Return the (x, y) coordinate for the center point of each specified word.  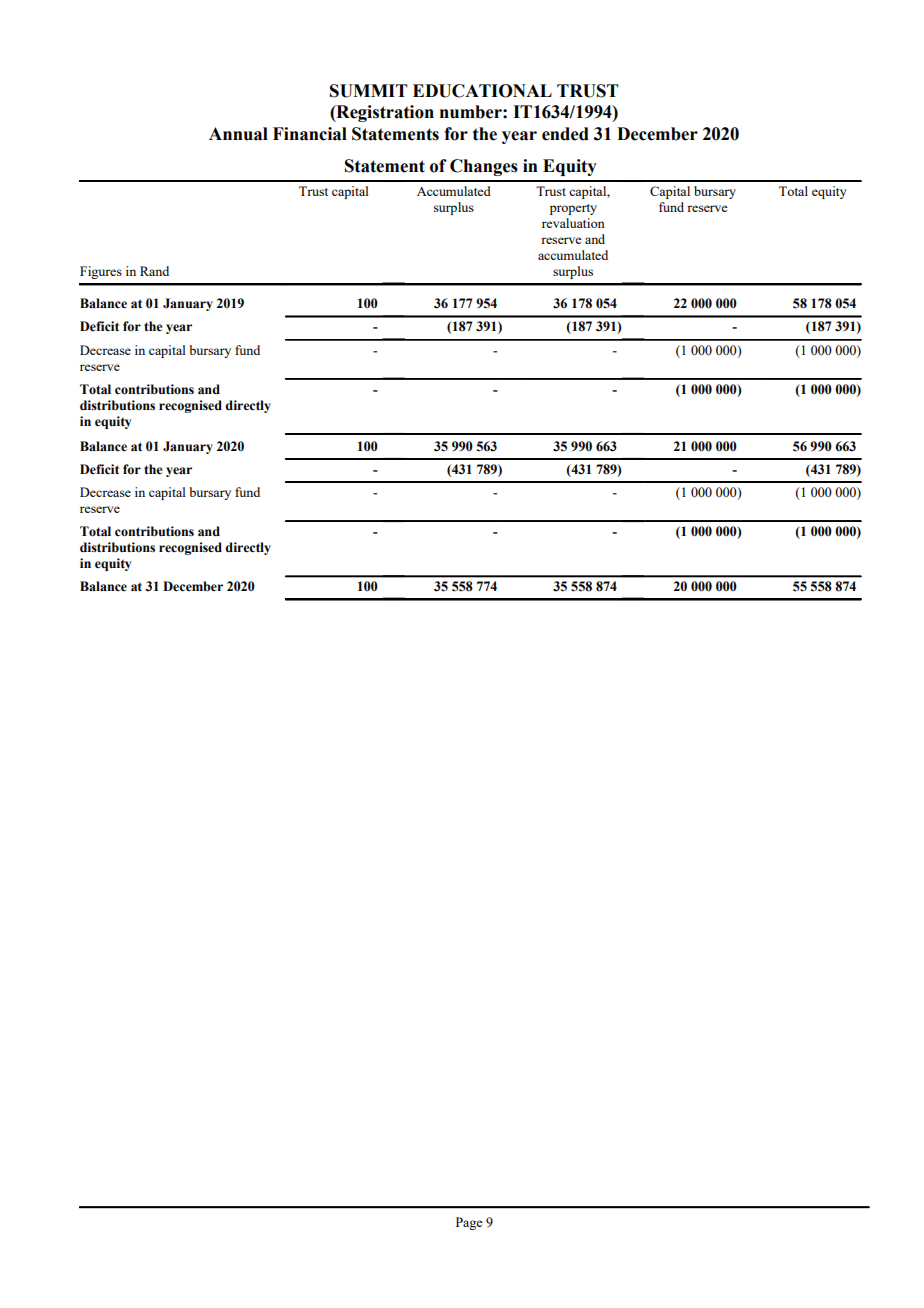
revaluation (573, 223)
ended (565, 134)
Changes (484, 167)
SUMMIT (369, 91)
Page (469, 1223)
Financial (310, 134)
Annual (238, 134)
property (573, 209)
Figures (101, 272)
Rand (154, 271)
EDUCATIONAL (482, 91)
